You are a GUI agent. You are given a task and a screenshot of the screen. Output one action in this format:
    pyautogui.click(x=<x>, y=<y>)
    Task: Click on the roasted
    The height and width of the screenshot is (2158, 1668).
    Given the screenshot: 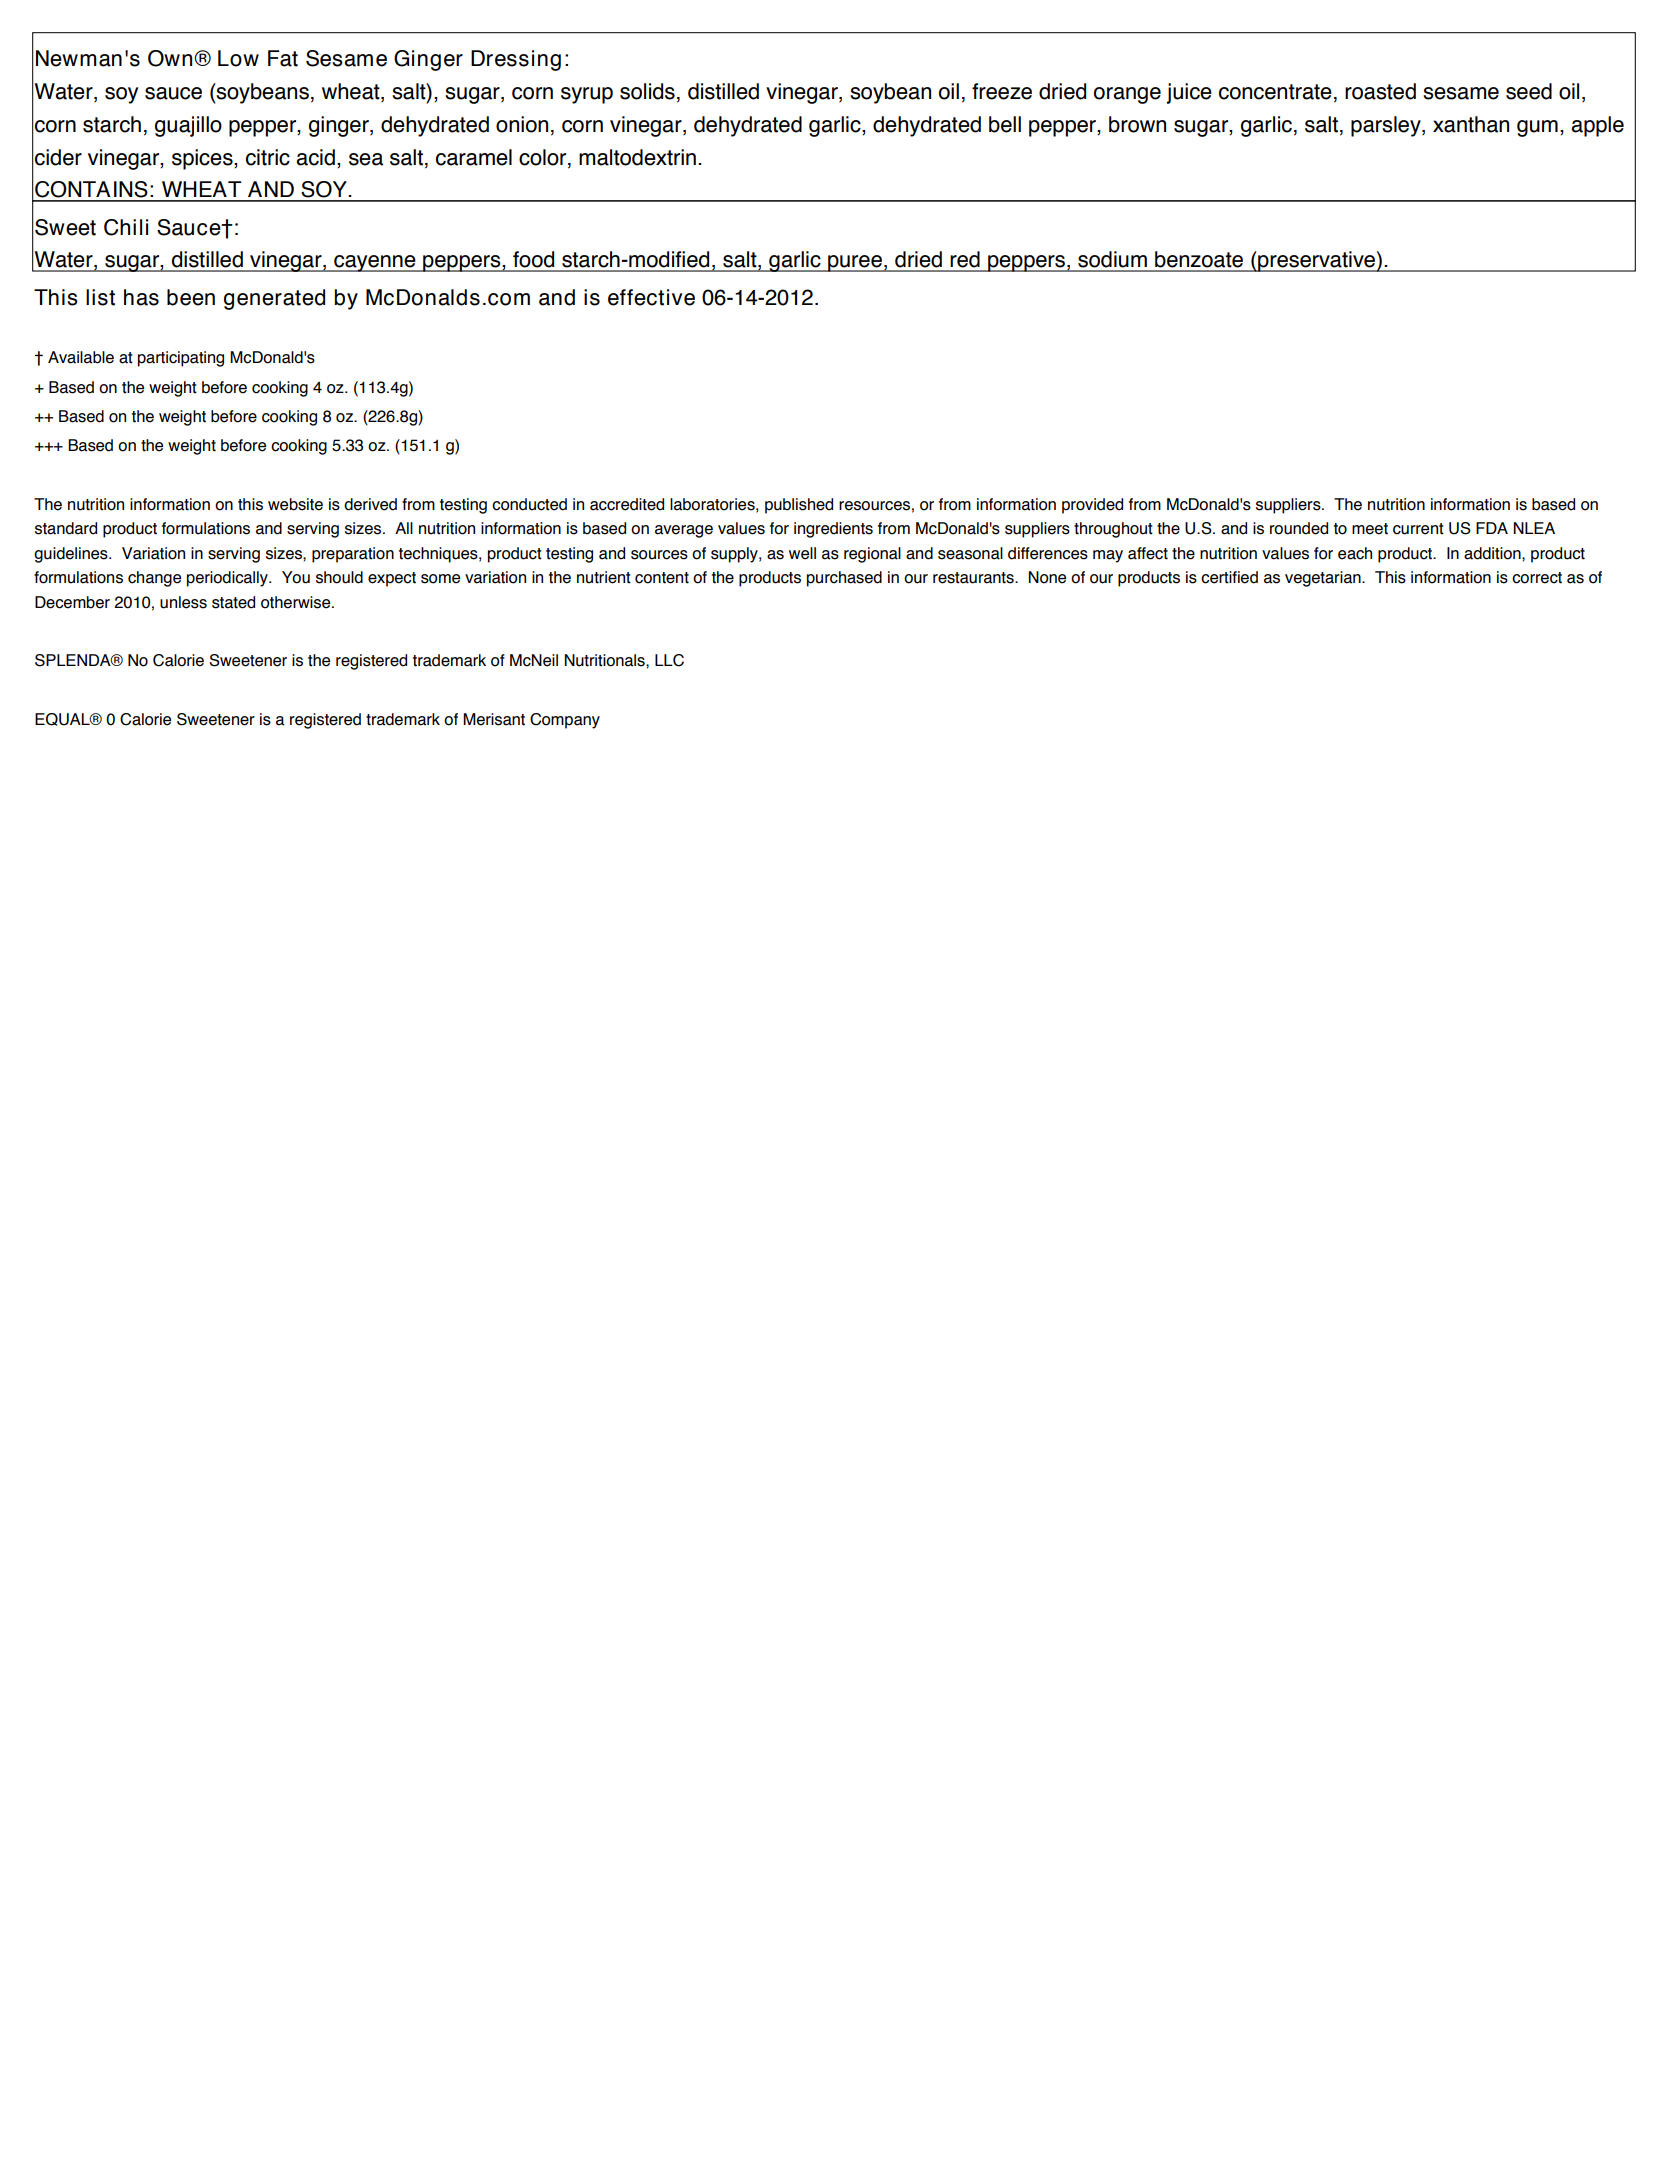 What is the action you would take?
    pyautogui.click(x=1380, y=91)
